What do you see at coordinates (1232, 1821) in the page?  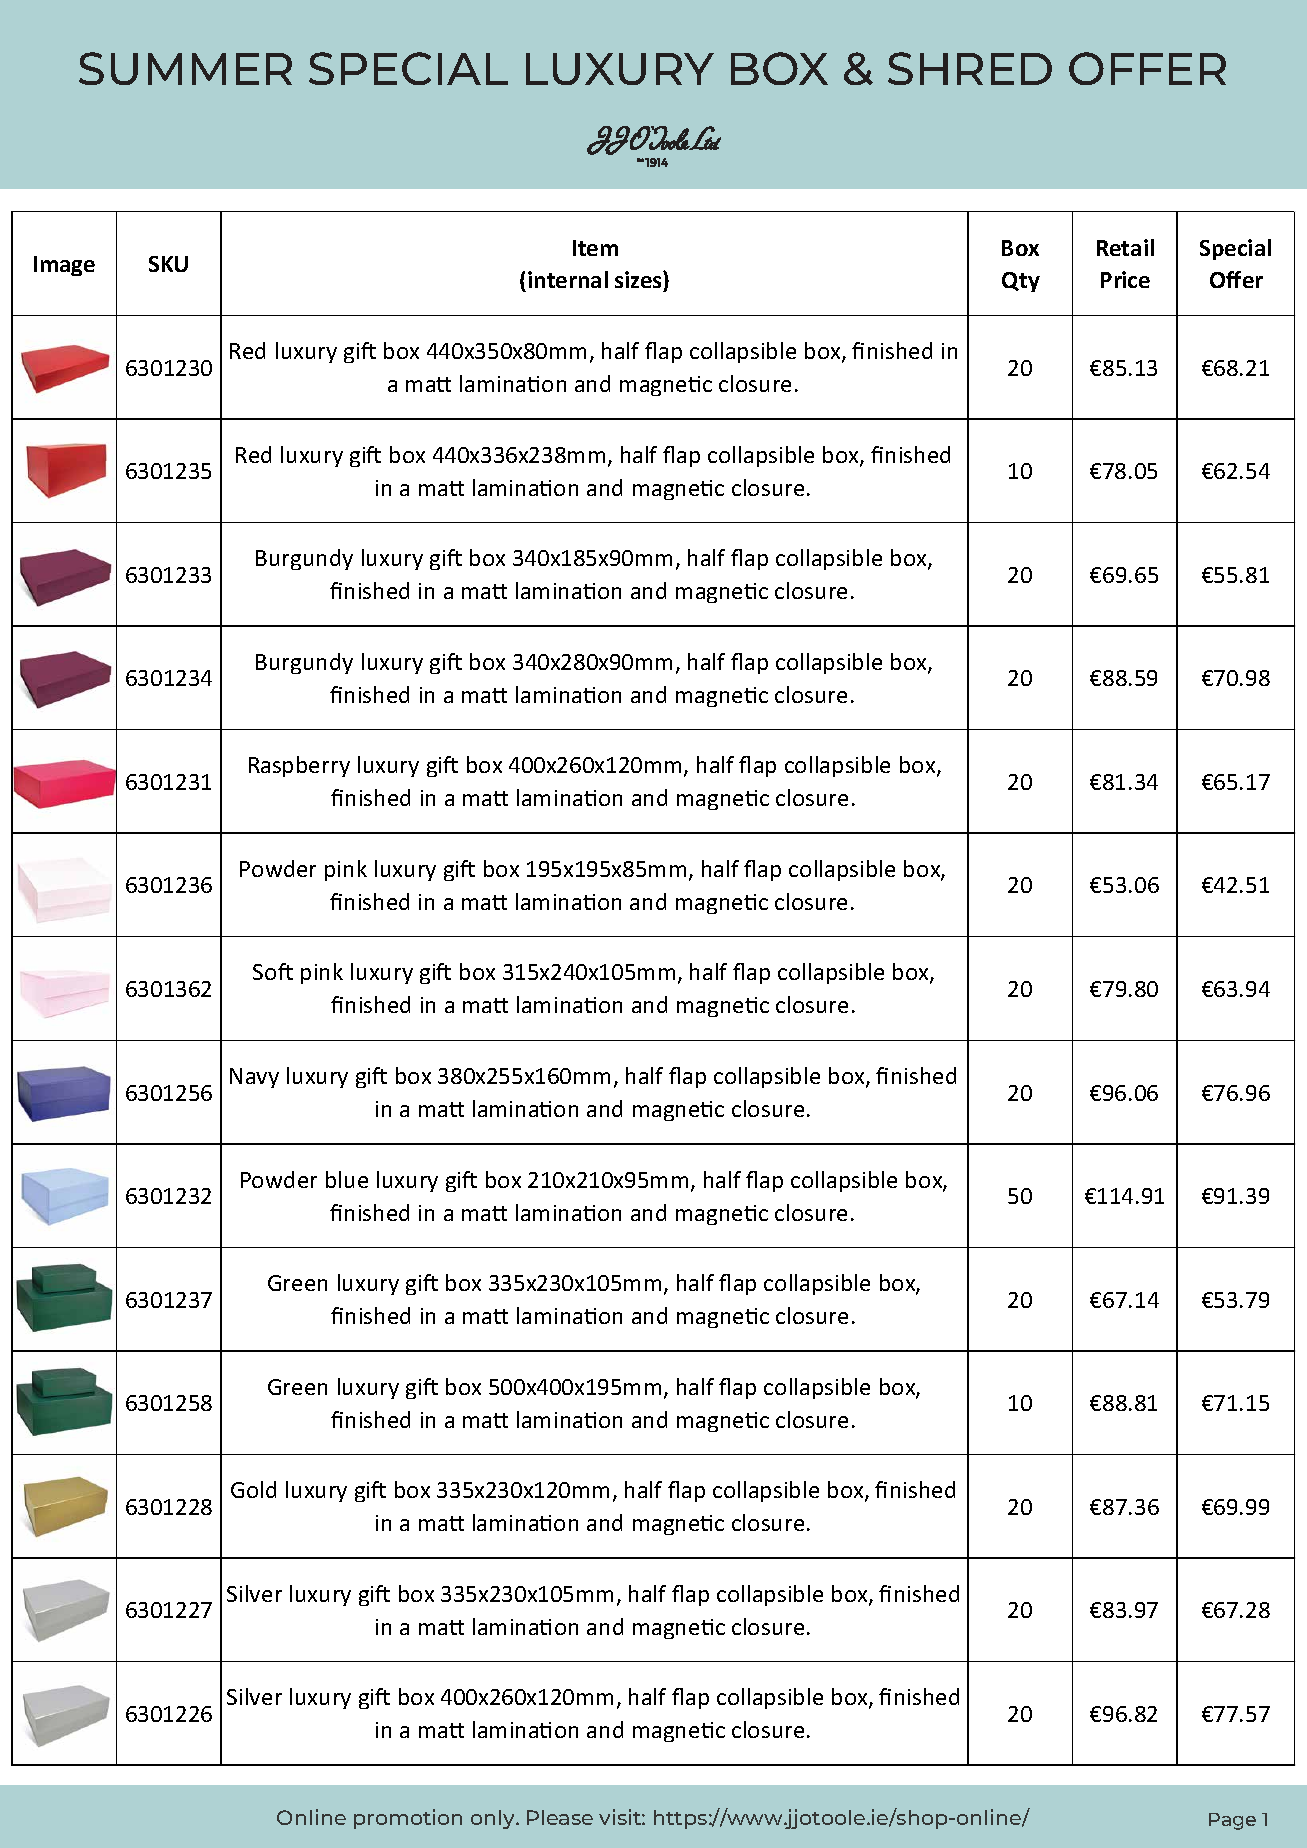 I see `Page` at bounding box center [1232, 1821].
